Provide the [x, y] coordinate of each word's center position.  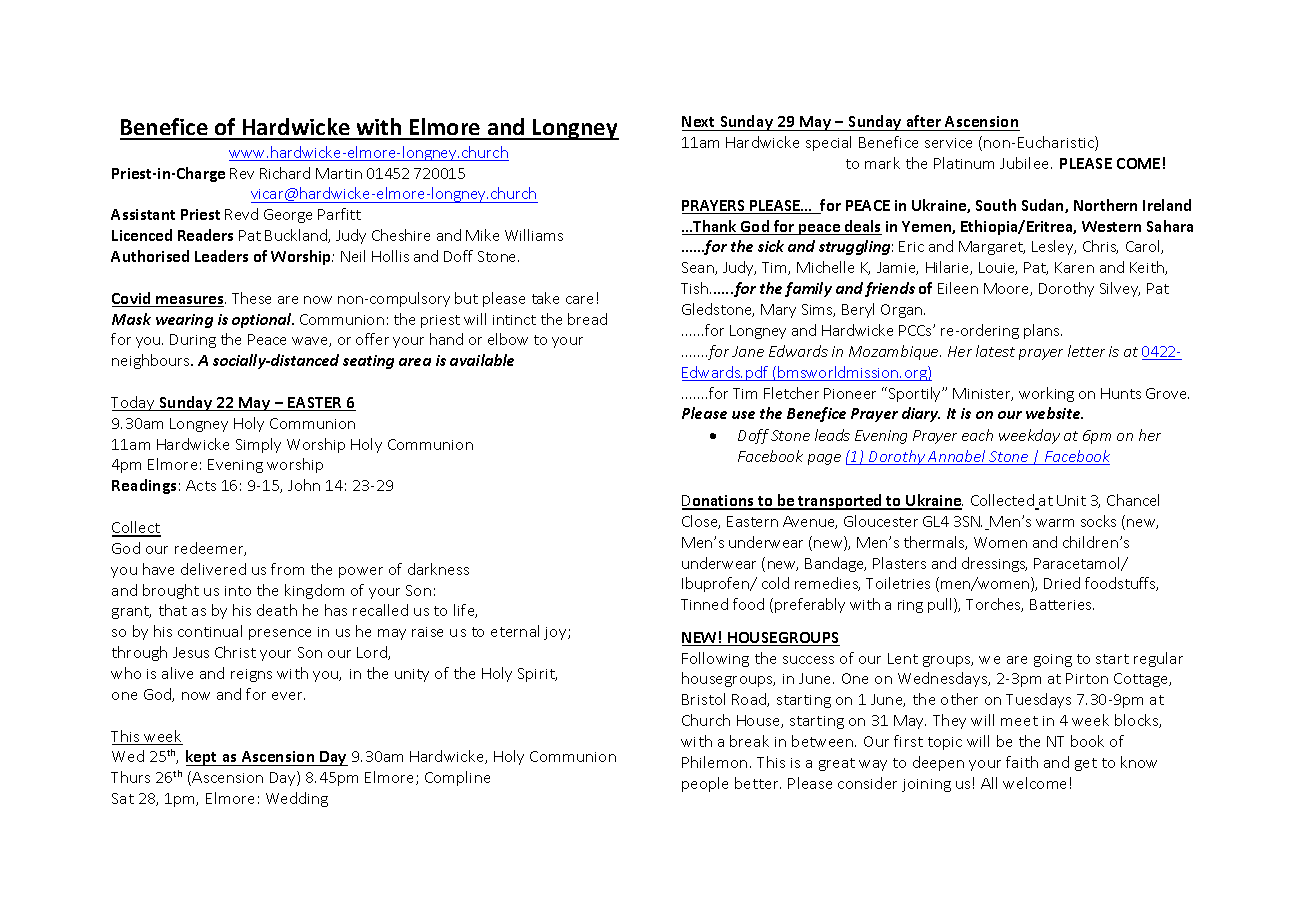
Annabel [957, 457]
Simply [258, 445]
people [705, 784]
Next [700, 123]
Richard [285, 173]
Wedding [297, 799]
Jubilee [1026, 163]
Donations [719, 502]
